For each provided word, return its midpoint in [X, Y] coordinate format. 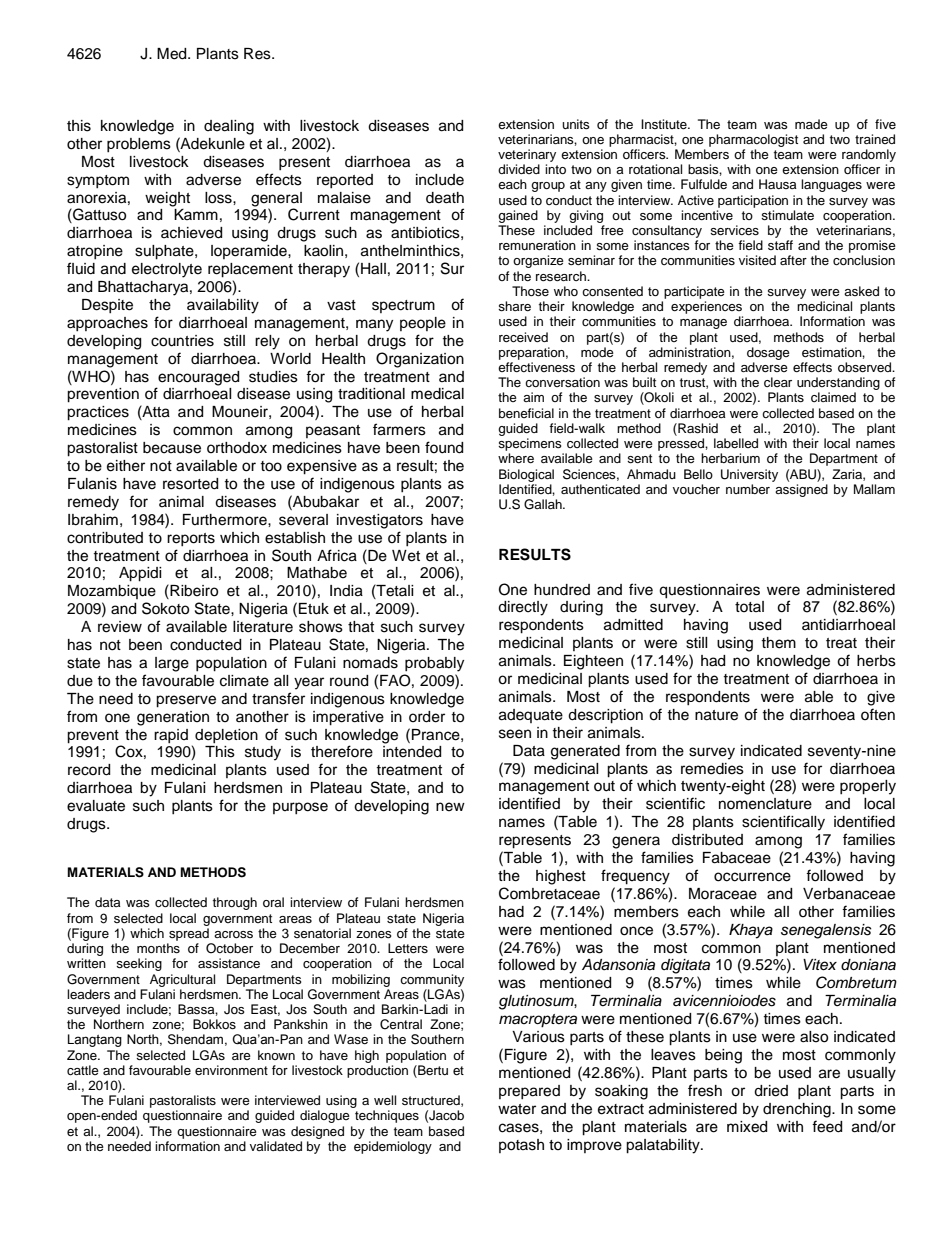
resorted [190, 484]
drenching [798, 1110]
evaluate [96, 806]
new [450, 807]
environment [231, 1070]
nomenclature [765, 804]
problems [139, 145]
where [516, 458]
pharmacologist [753, 140]
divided [519, 169]
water [517, 1109]
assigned [801, 490]
